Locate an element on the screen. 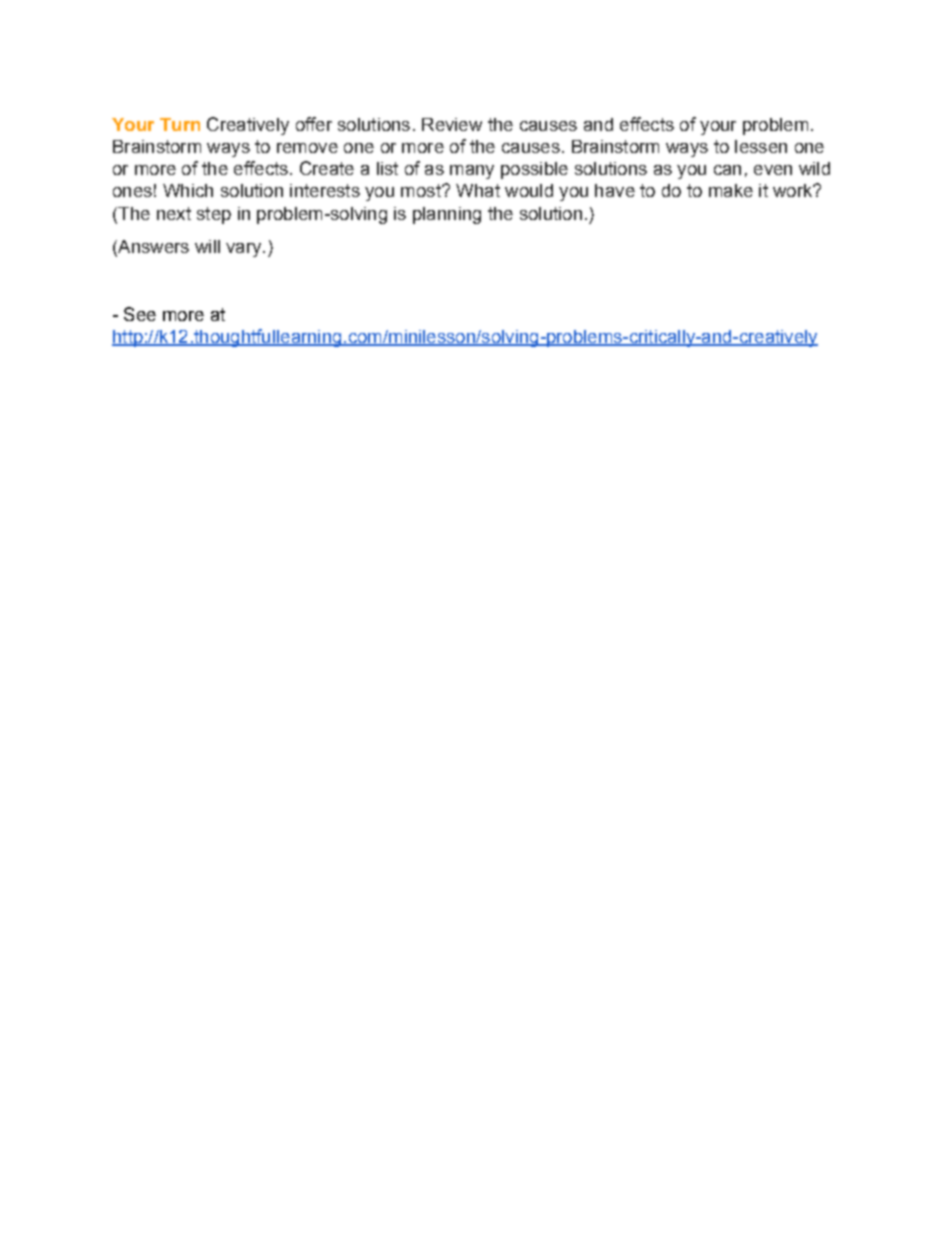  Review is located at coordinates (452, 124).
